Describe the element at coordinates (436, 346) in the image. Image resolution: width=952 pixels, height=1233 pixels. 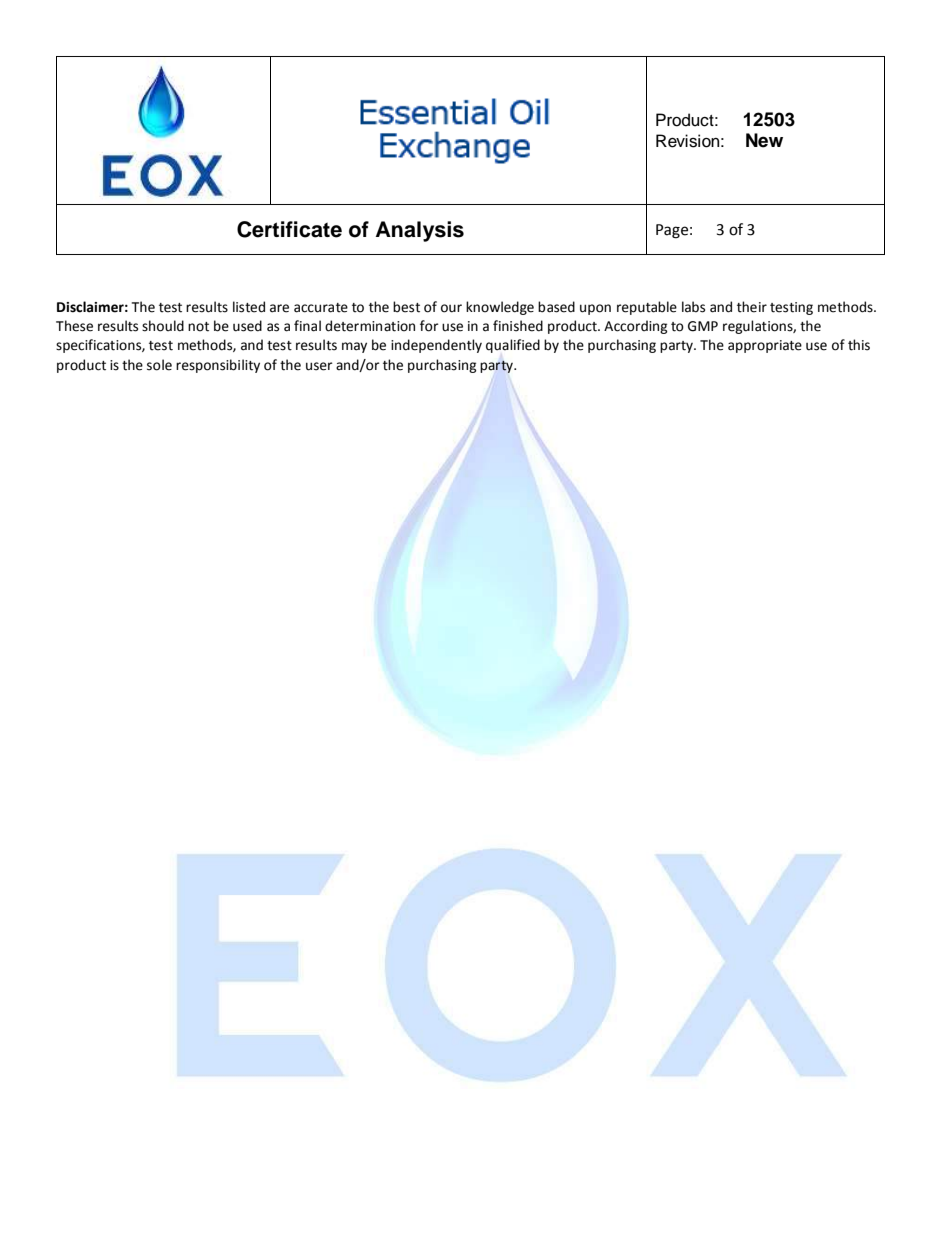
I see `independently` at that location.
